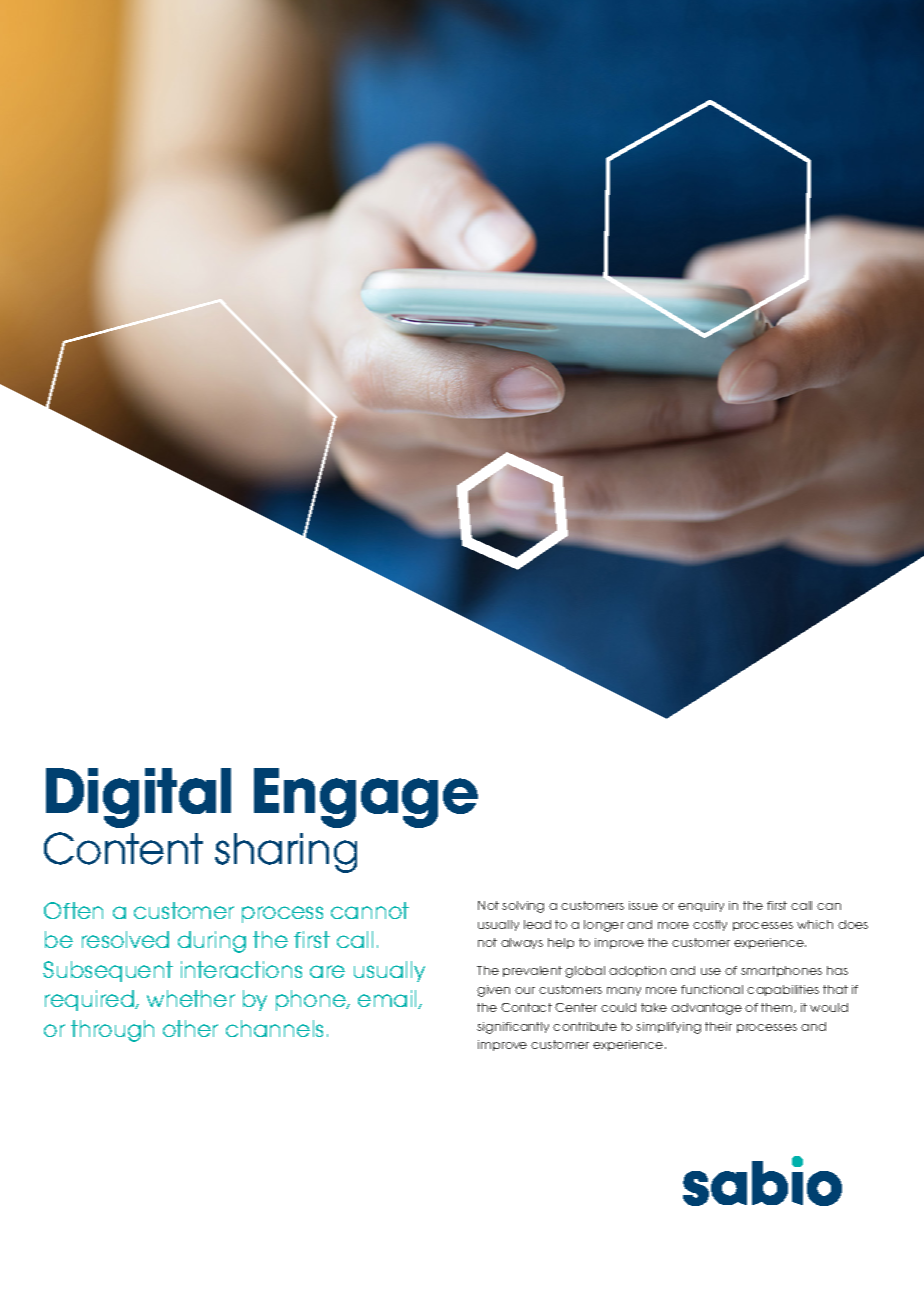  Describe the element at coordinates (138, 798) in the page. I see `Digital` at that location.
